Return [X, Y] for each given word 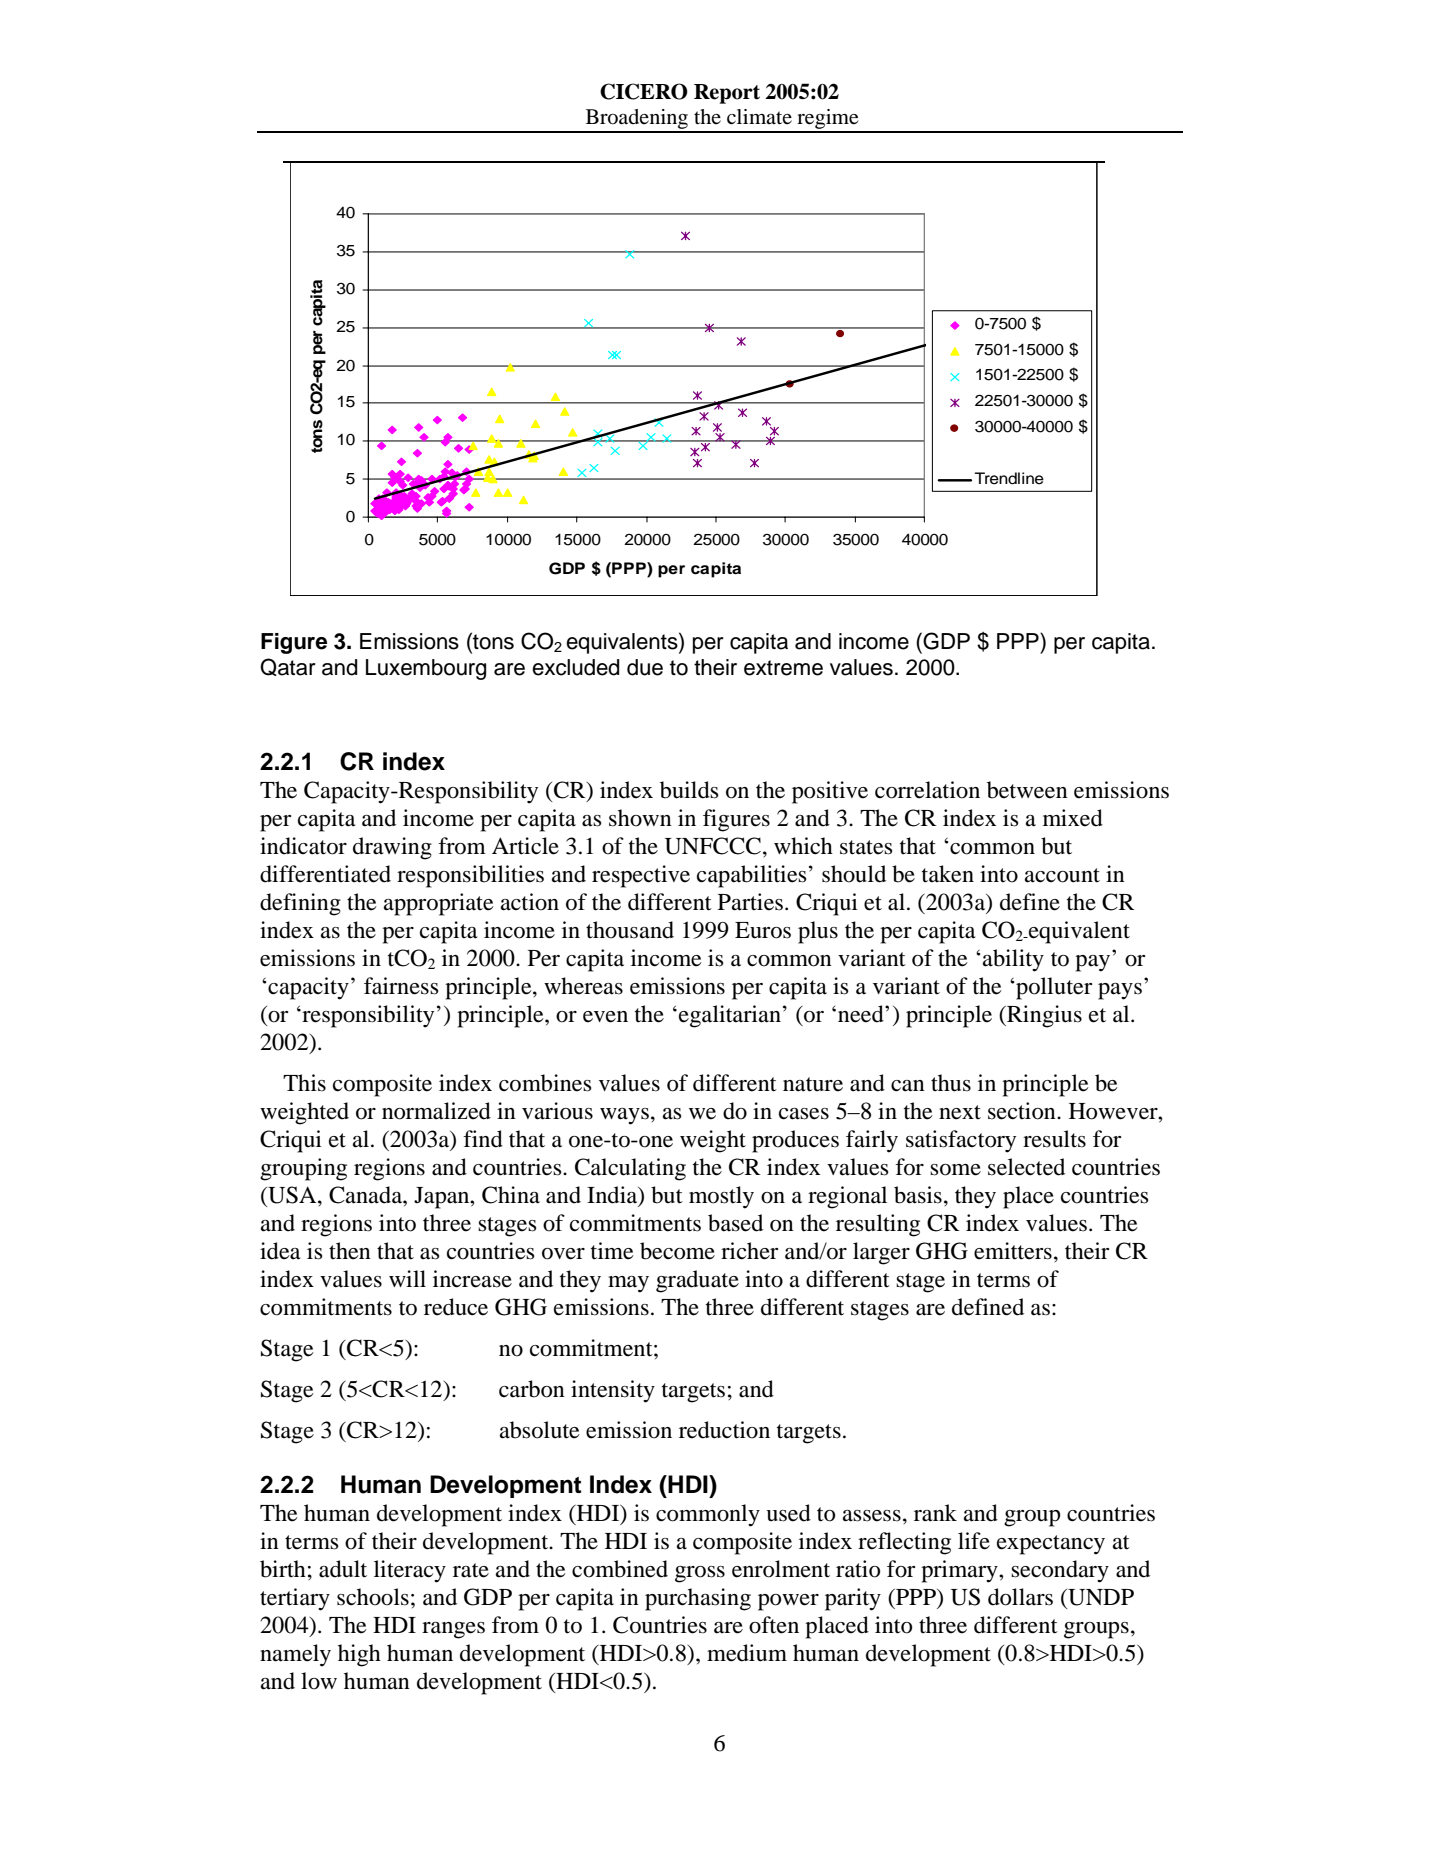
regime [828, 120]
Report [727, 94]
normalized [436, 1111]
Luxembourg [426, 669]
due [645, 667]
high [359, 1655]
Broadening [636, 120]
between [1027, 790]
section [1023, 1111]
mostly [721, 1197]
